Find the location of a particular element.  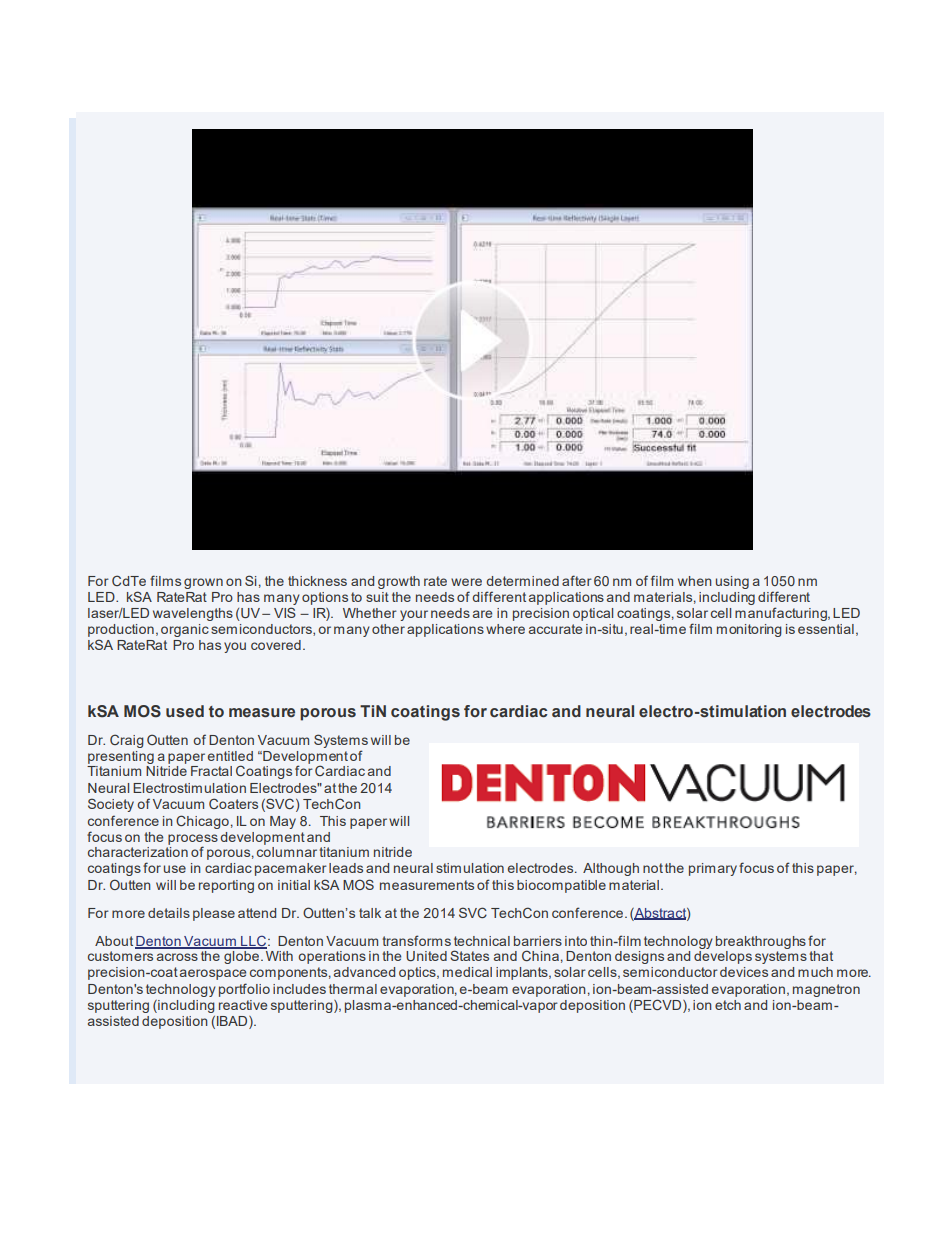

not is located at coordinates (653, 868).
